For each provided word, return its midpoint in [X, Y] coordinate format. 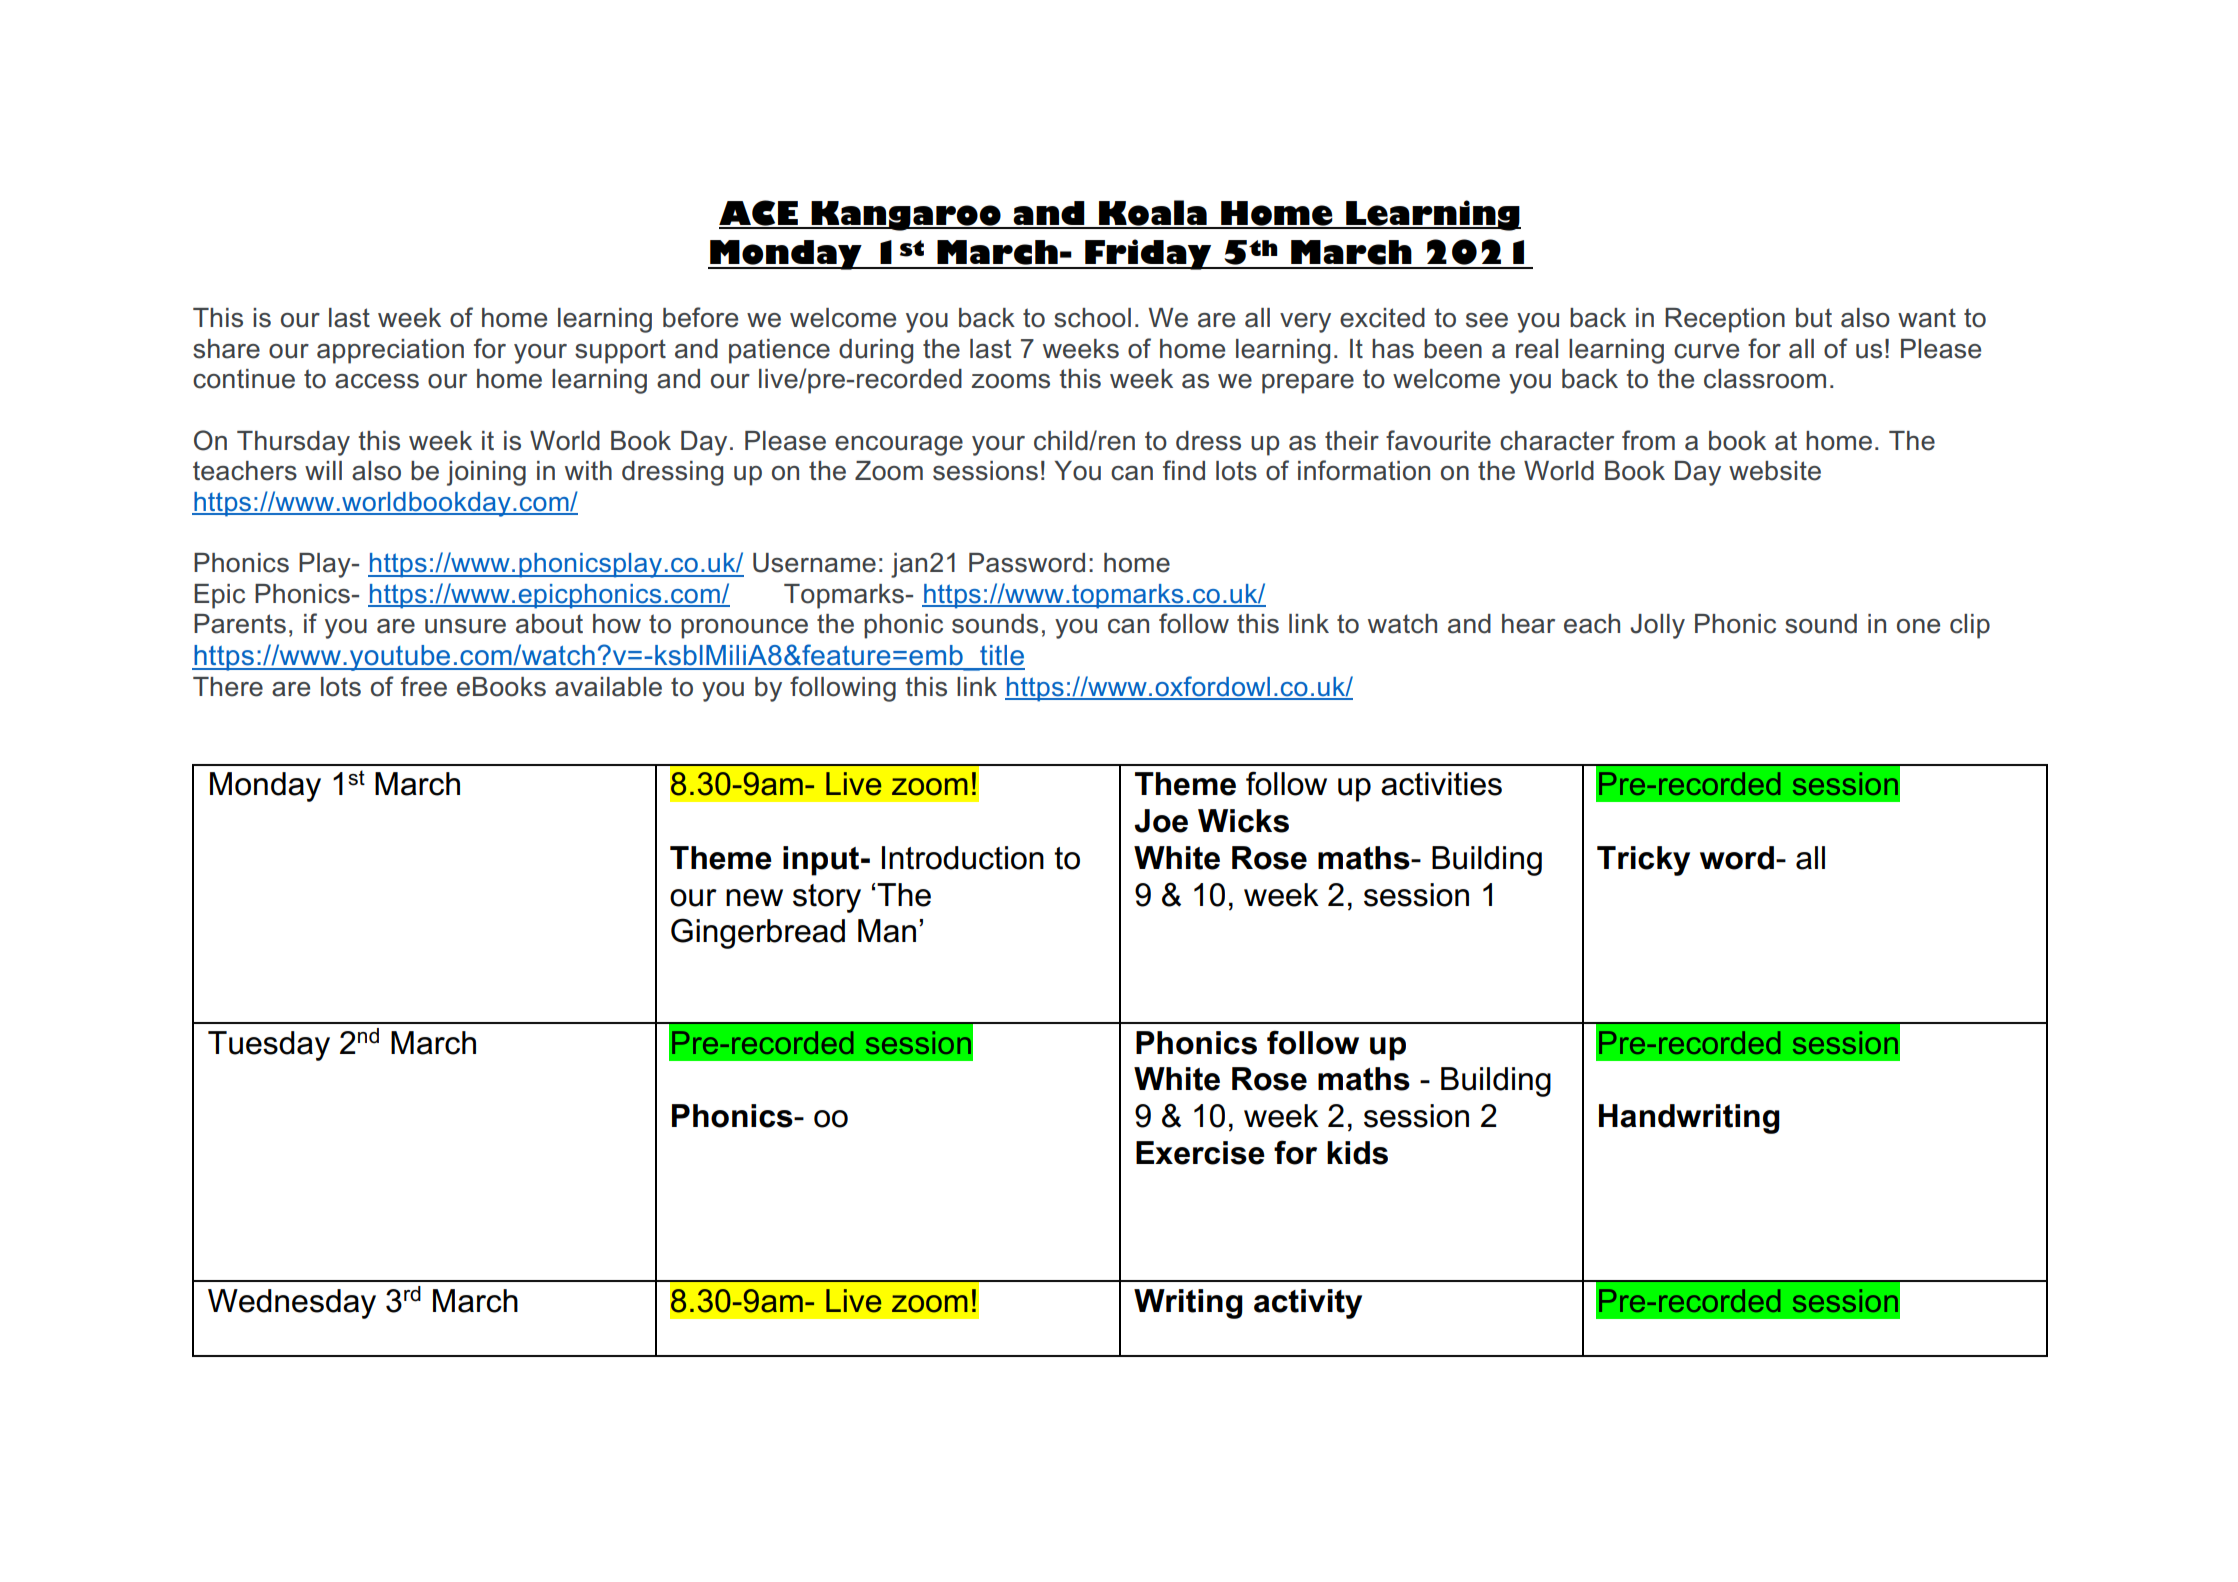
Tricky [1643, 861]
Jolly [1657, 626]
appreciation [390, 351]
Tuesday [269, 1046]
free [424, 686]
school [1092, 318]
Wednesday [292, 1304]
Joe [1161, 821]
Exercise [1200, 1153]
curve [1706, 351]
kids [1357, 1153]
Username [814, 563]
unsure [465, 626]
